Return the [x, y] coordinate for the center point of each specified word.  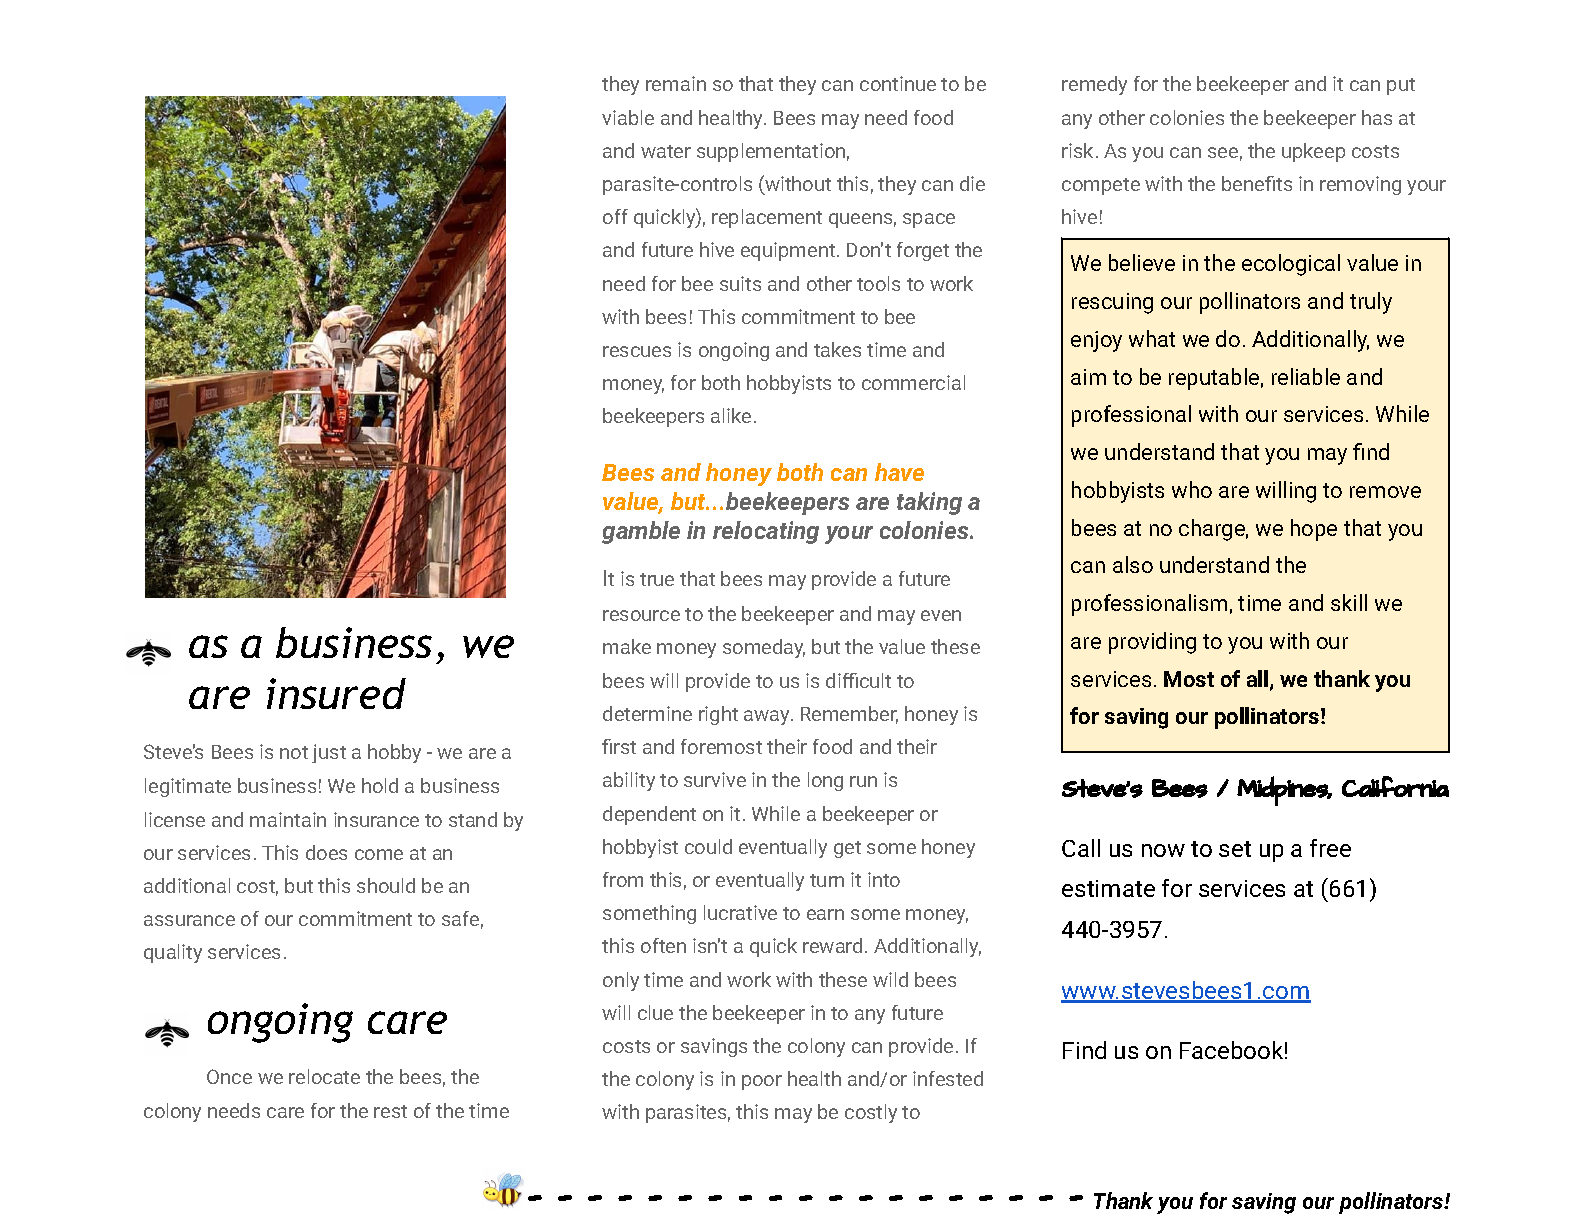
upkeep [1313, 152]
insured [336, 693]
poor [762, 1082]
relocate [324, 1076]
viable [628, 117]
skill [1349, 602]
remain [676, 83]
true [657, 579]
